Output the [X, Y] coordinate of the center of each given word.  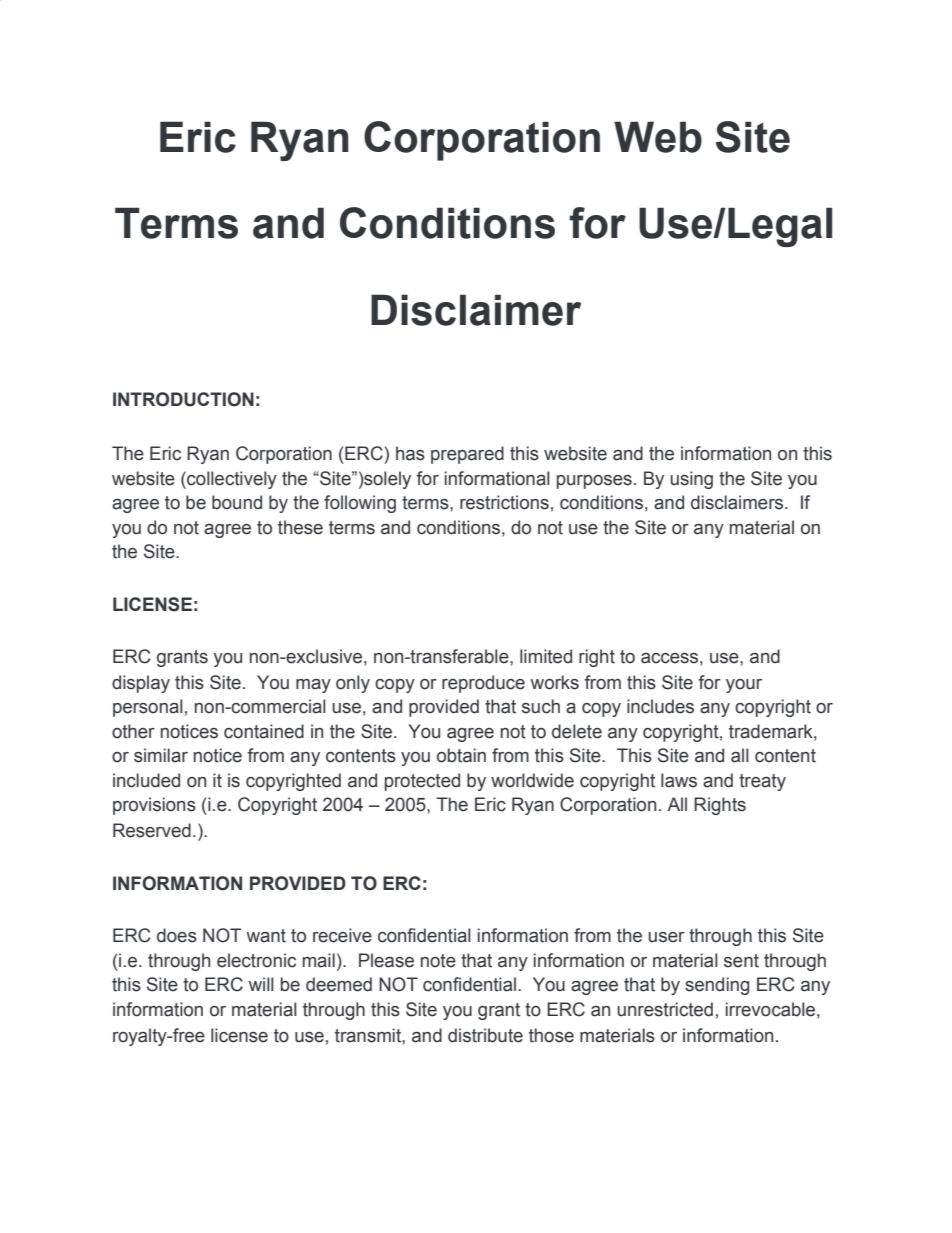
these [300, 527]
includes [660, 706]
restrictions [504, 502]
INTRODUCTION [183, 399]
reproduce [483, 684]
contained [264, 731]
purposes [594, 482]
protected [422, 782]
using [691, 480]
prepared [467, 455]
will [261, 984]
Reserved [152, 830]
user [666, 937]
